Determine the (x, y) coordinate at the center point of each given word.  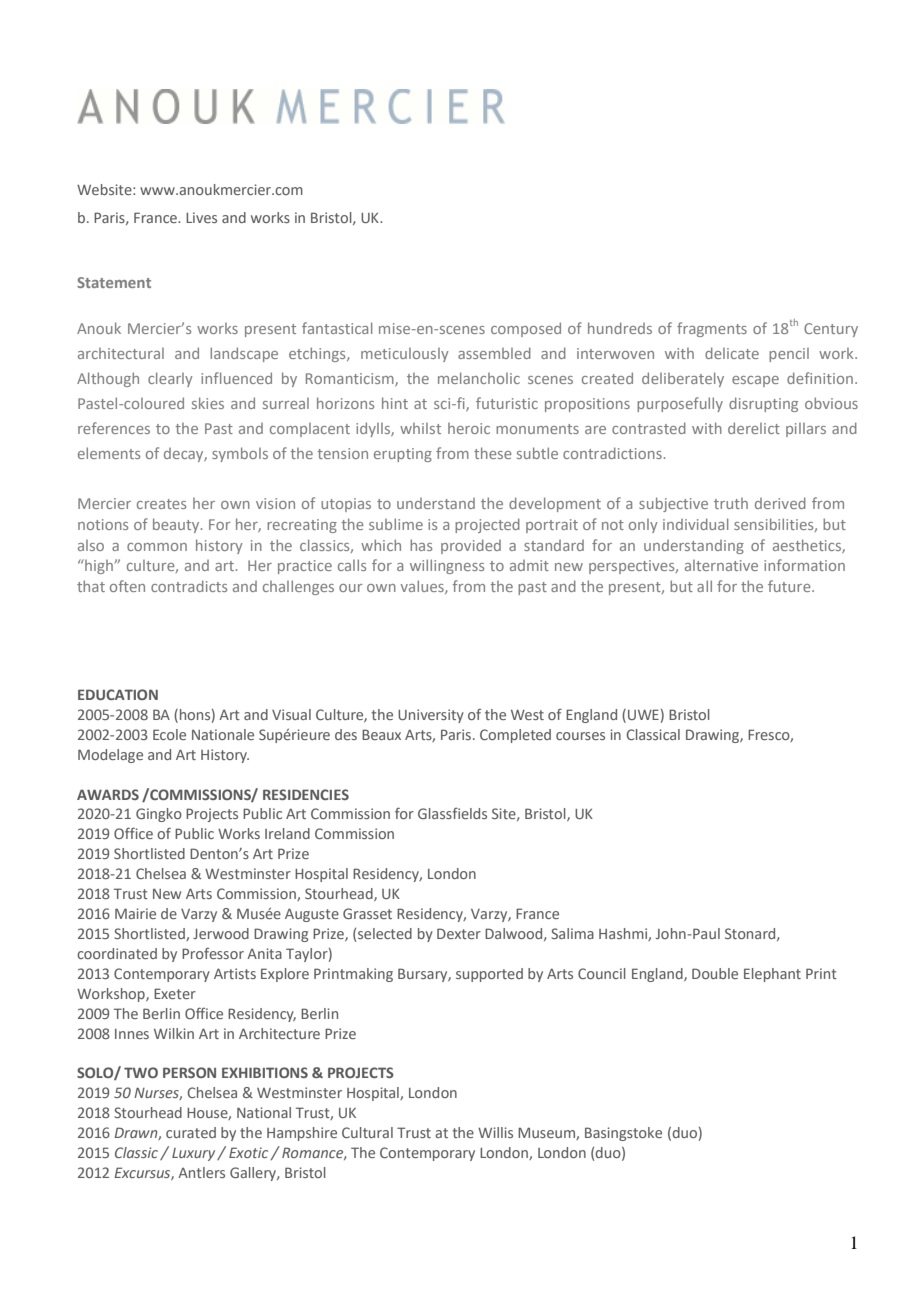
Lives (201, 217)
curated (191, 1132)
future (790, 586)
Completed (515, 736)
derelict (754, 428)
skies (208, 403)
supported (489, 975)
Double (715, 973)
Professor (213, 953)
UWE (643, 714)
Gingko (159, 815)
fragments (712, 329)
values (423, 587)
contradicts (189, 586)
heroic (469, 428)
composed (526, 329)
